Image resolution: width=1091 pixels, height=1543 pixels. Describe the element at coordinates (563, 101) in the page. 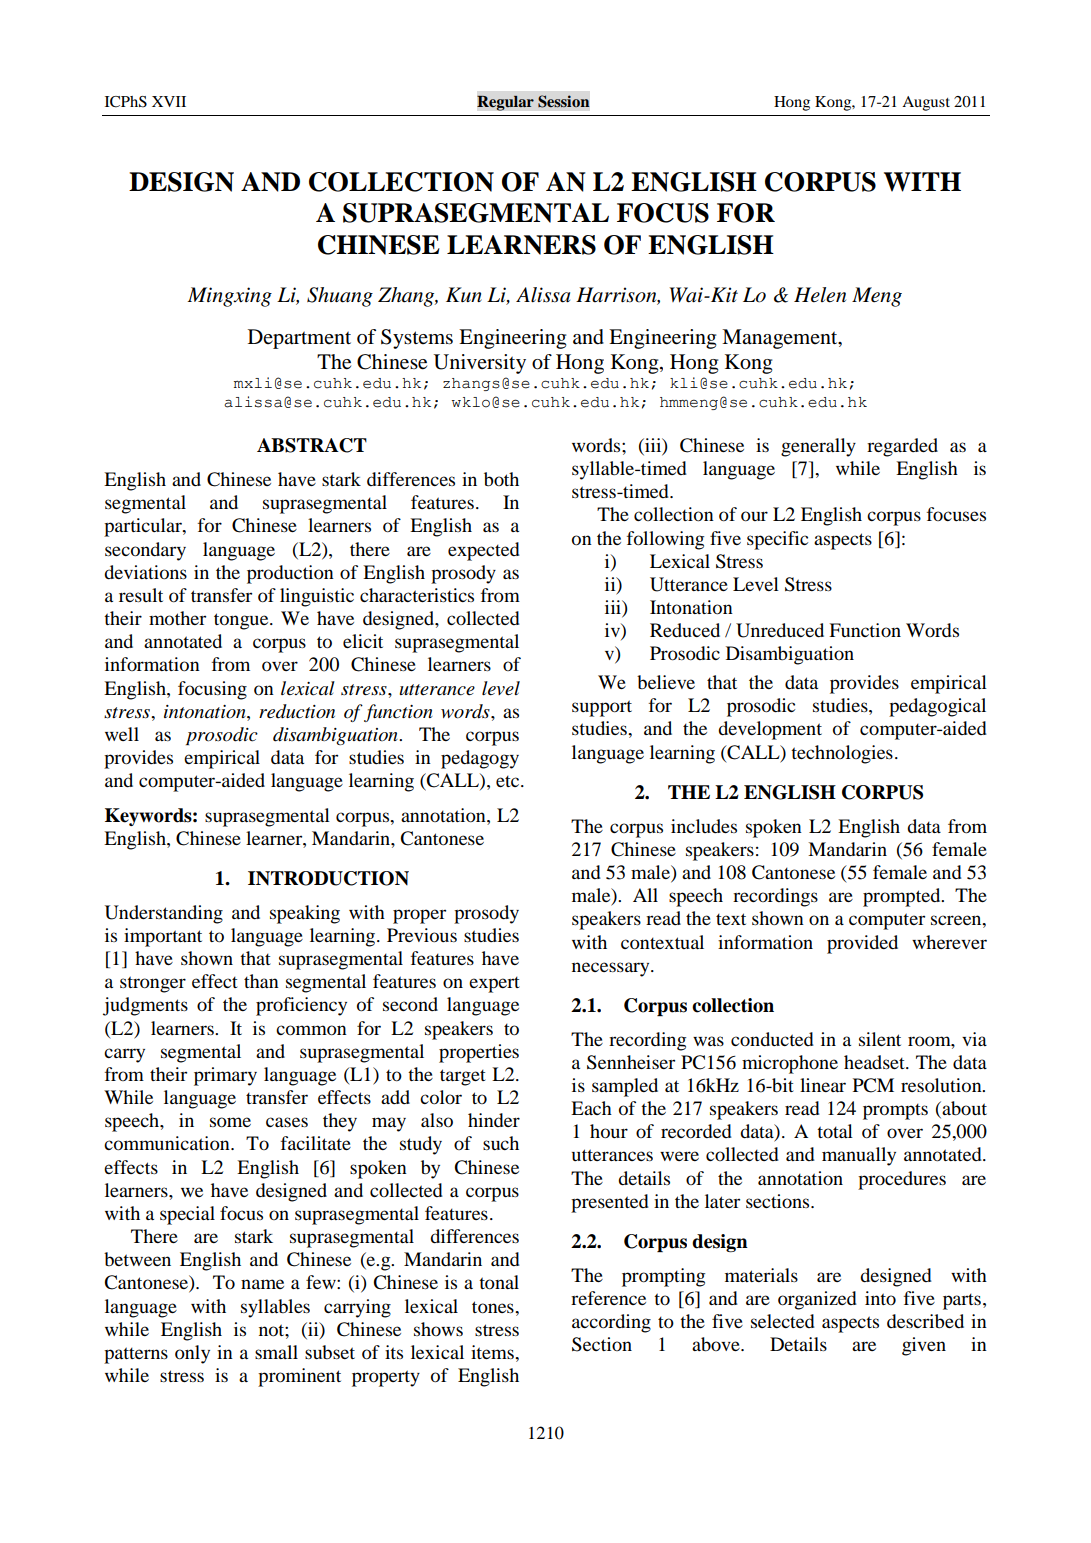

I see `Session` at that location.
